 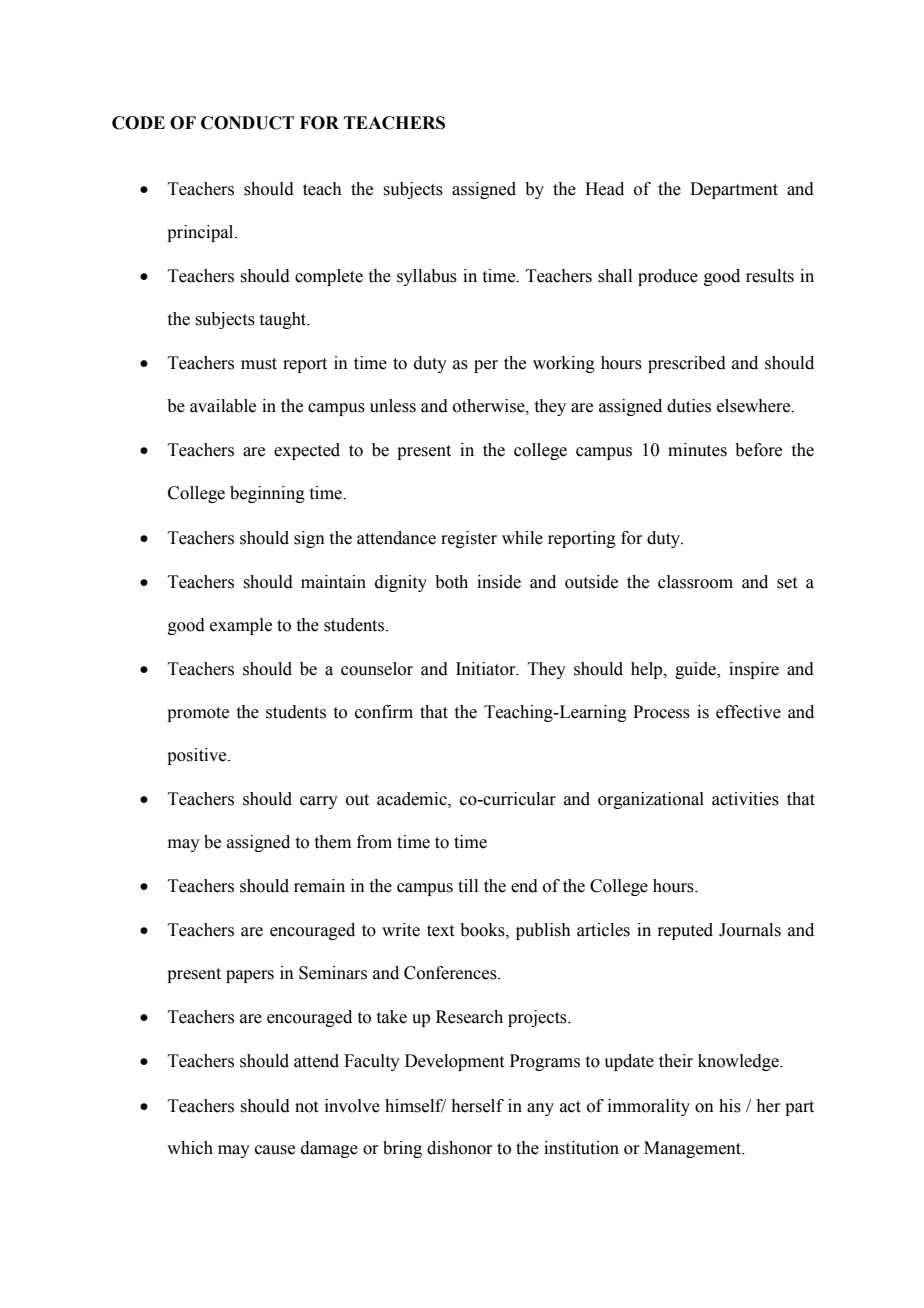 I want to click on produce, so click(x=668, y=277).
